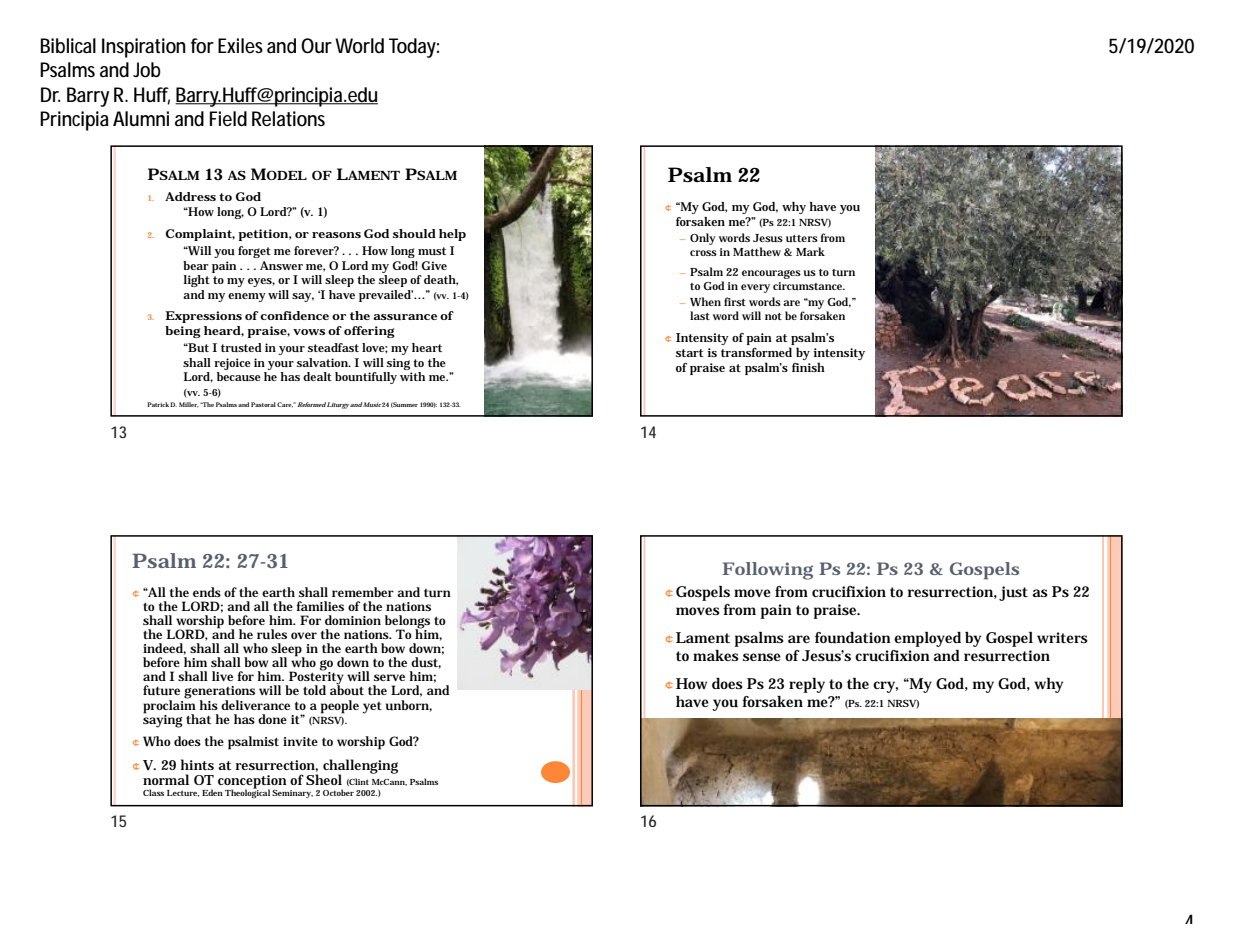 Image resolution: width=1233 pixels, height=952 pixels. Describe the element at coordinates (808, 367) in the page. I see `finish` at that location.
